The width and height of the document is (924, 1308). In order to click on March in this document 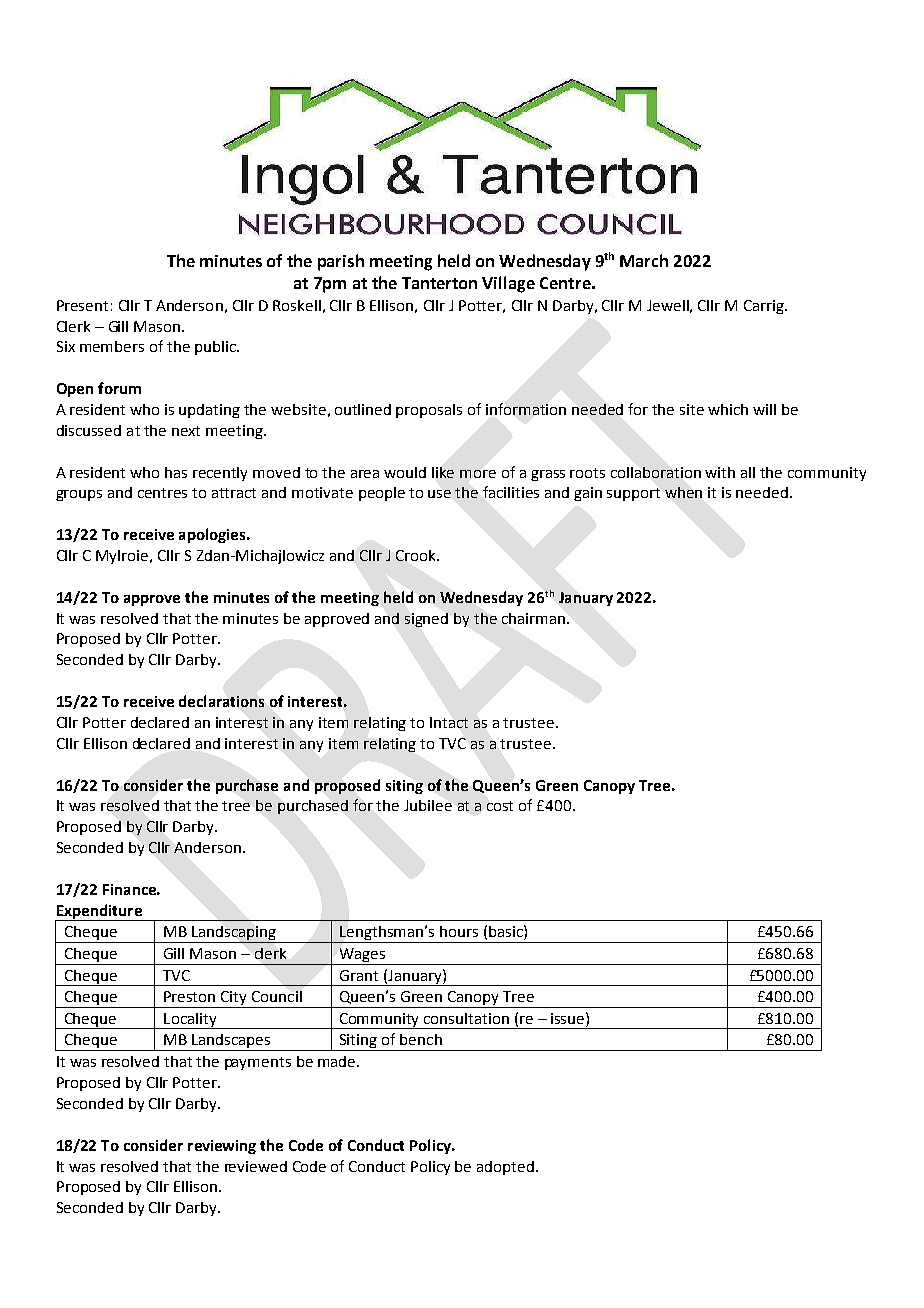, I will do `click(644, 260)`.
